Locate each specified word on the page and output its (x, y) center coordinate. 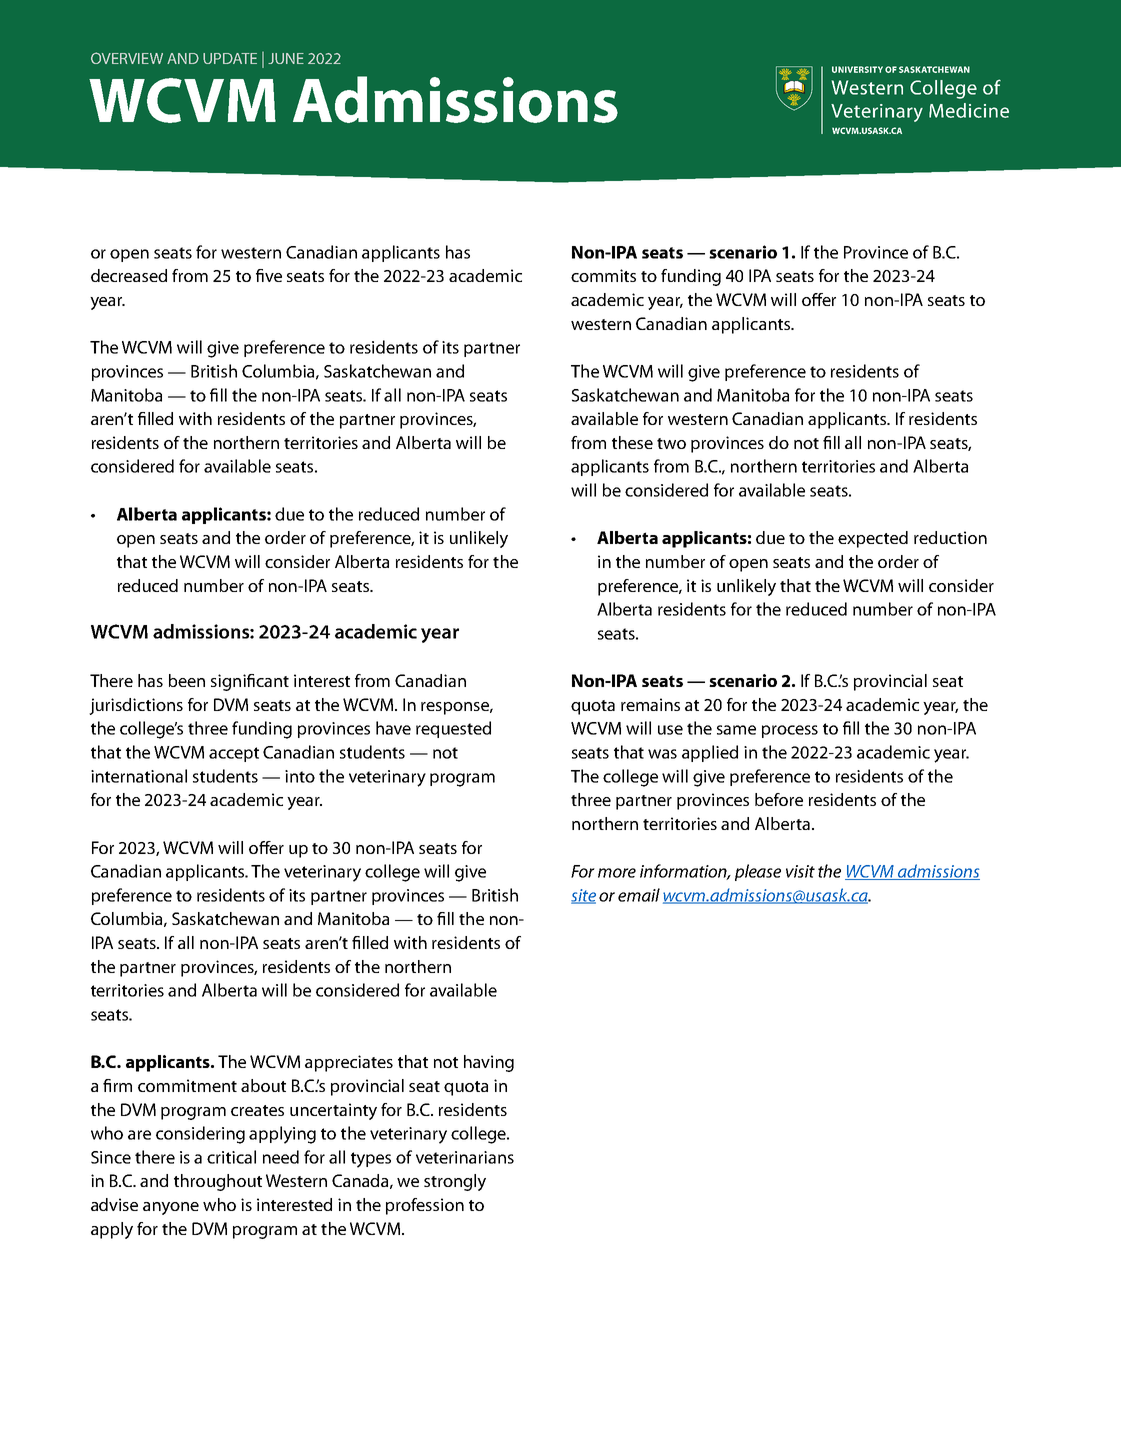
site (583, 896)
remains (650, 704)
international (139, 776)
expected (873, 539)
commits (603, 275)
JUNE (286, 58)
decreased (129, 275)
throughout (218, 1182)
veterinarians (465, 1157)
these (632, 442)
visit (800, 871)
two (671, 443)
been (187, 680)
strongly (455, 1182)
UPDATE (230, 58)
